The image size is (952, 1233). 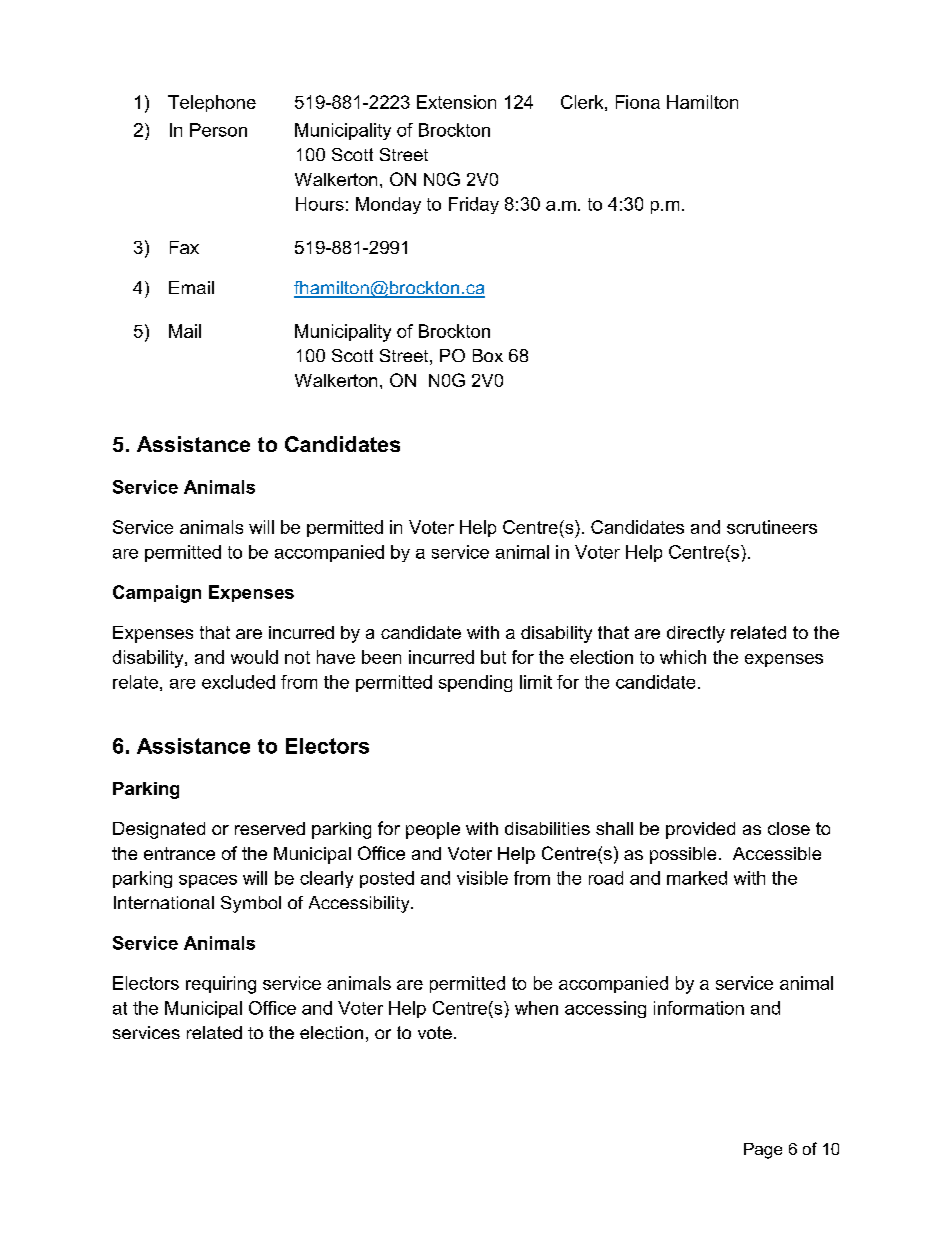 What do you see at coordinates (763, 1151) in the screenshot?
I see `Page` at bounding box center [763, 1151].
